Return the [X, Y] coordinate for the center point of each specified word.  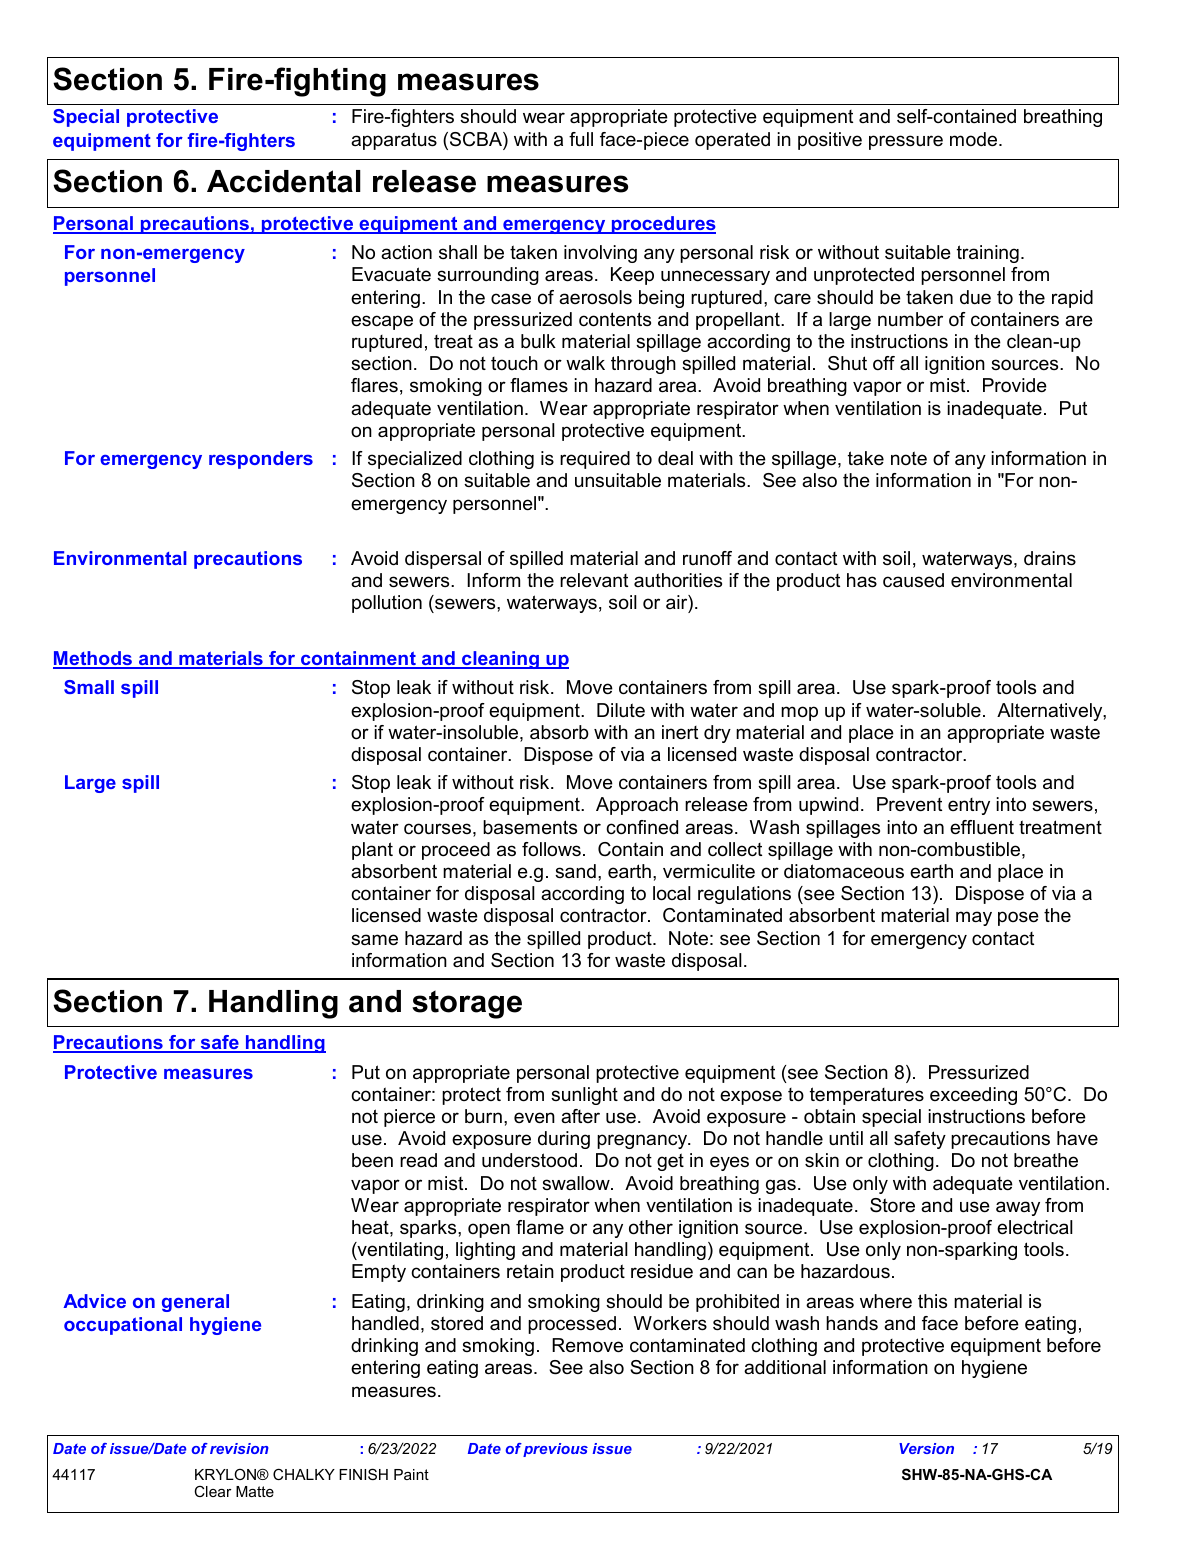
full [581, 139]
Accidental [284, 181]
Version [926, 1448]
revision [239, 1448]
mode [975, 139]
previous [555, 1450]
